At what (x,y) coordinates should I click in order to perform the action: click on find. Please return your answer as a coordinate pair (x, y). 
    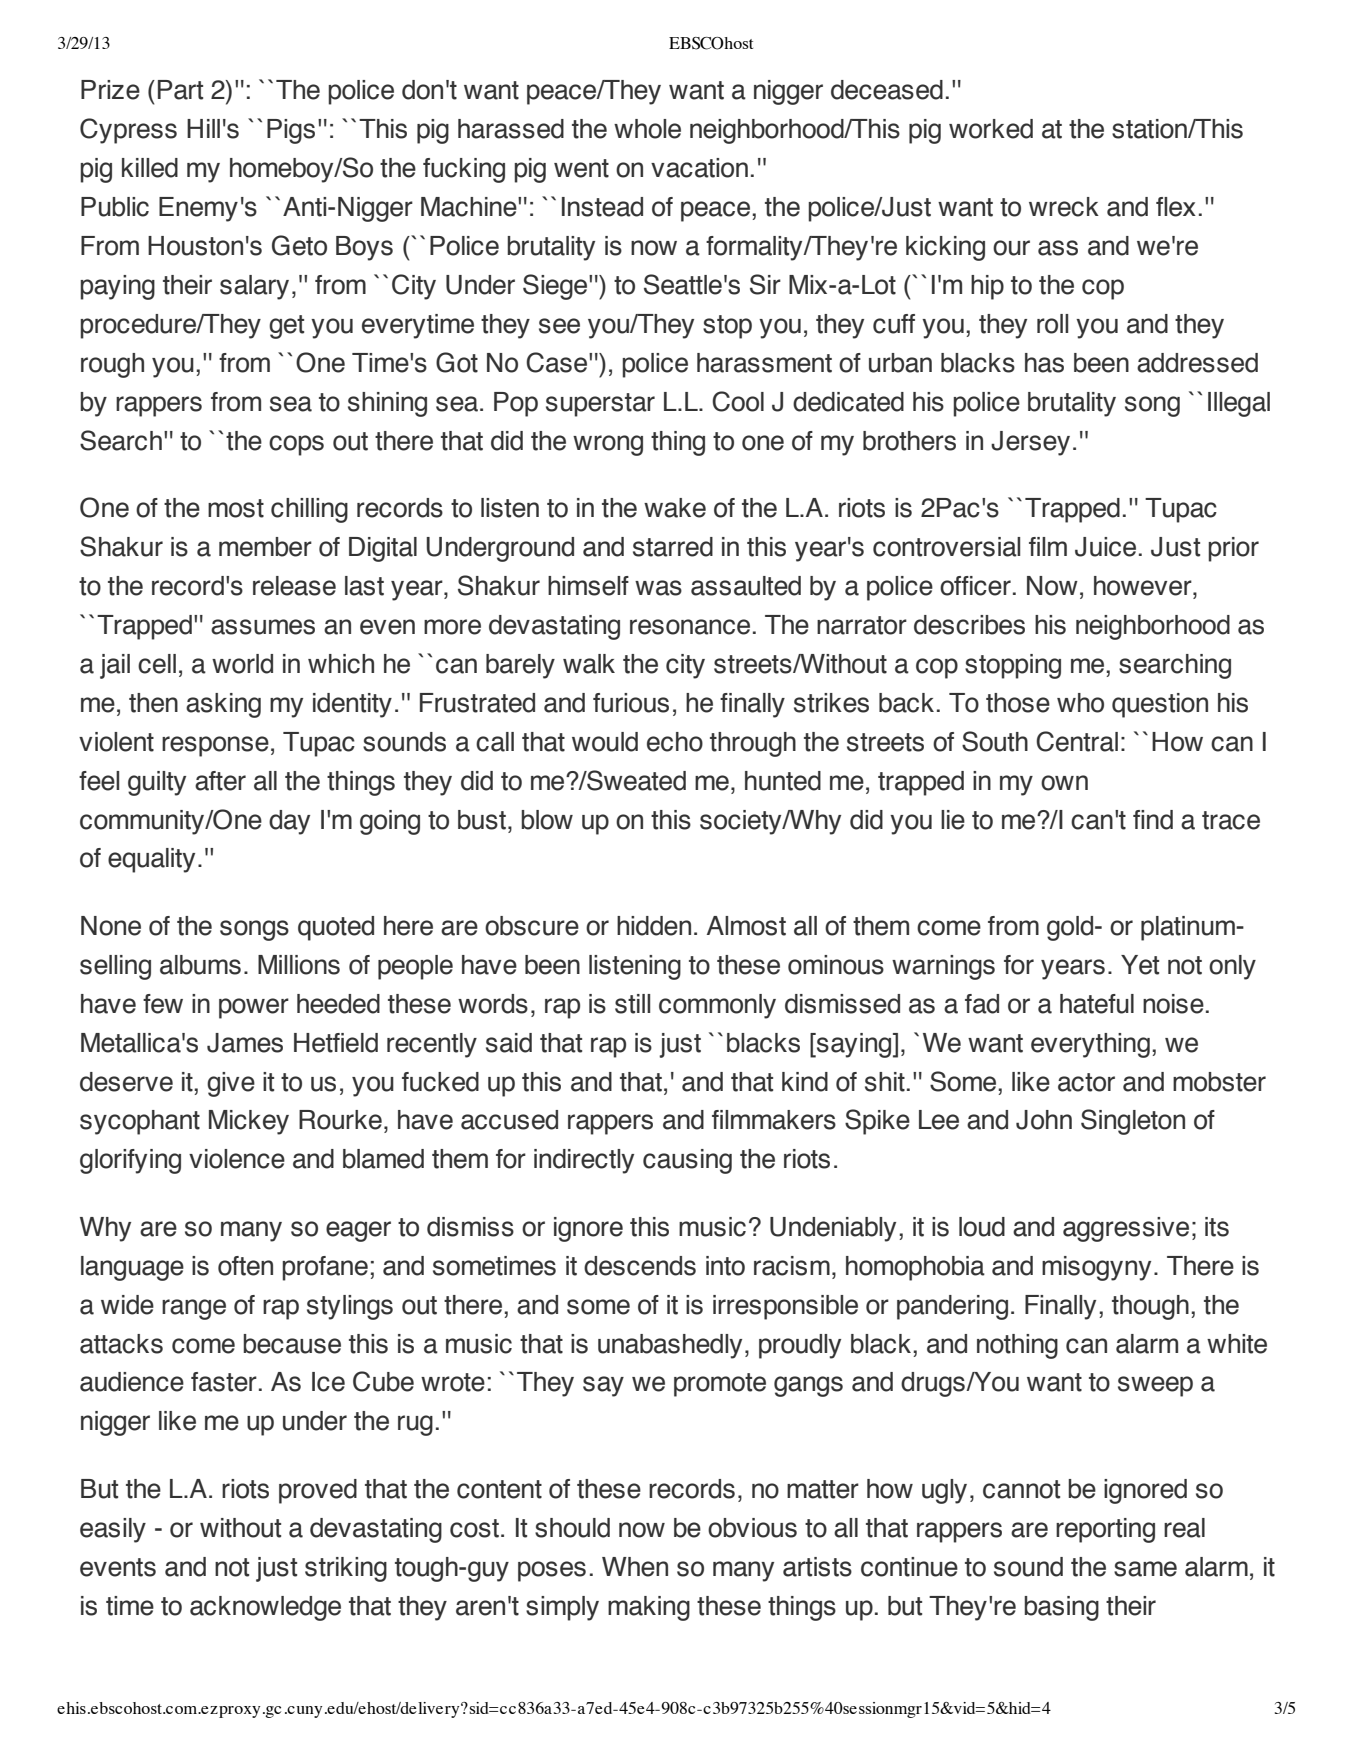
    Looking at the image, I should click on (1153, 820).
